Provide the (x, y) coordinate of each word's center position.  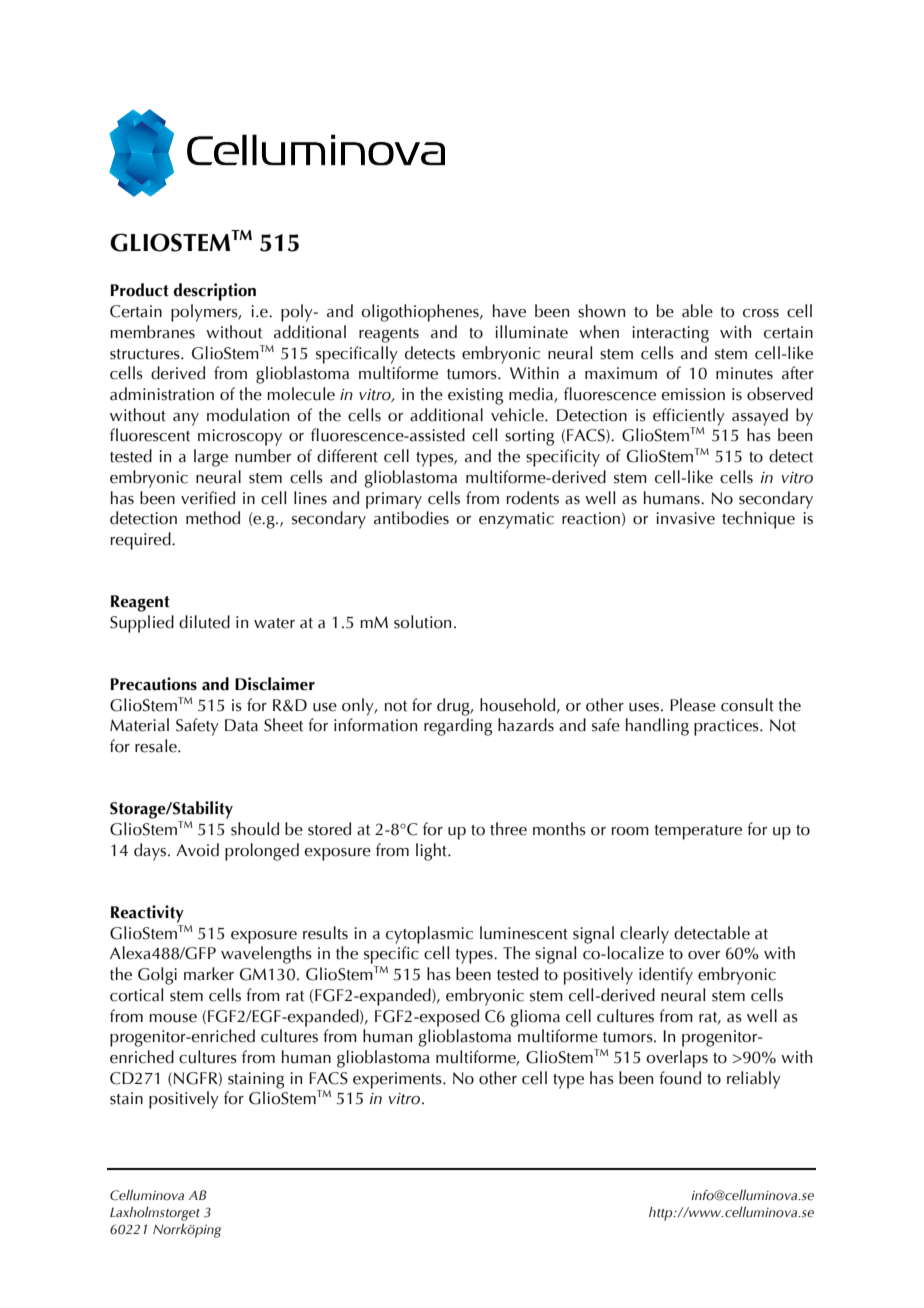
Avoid (197, 850)
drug (454, 707)
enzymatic (516, 520)
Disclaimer (275, 684)
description (214, 292)
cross (761, 313)
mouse (173, 1018)
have (509, 311)
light (432, 852)
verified (208, 498)
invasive (685, 518)
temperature (698, 832)
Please (693, 705)
